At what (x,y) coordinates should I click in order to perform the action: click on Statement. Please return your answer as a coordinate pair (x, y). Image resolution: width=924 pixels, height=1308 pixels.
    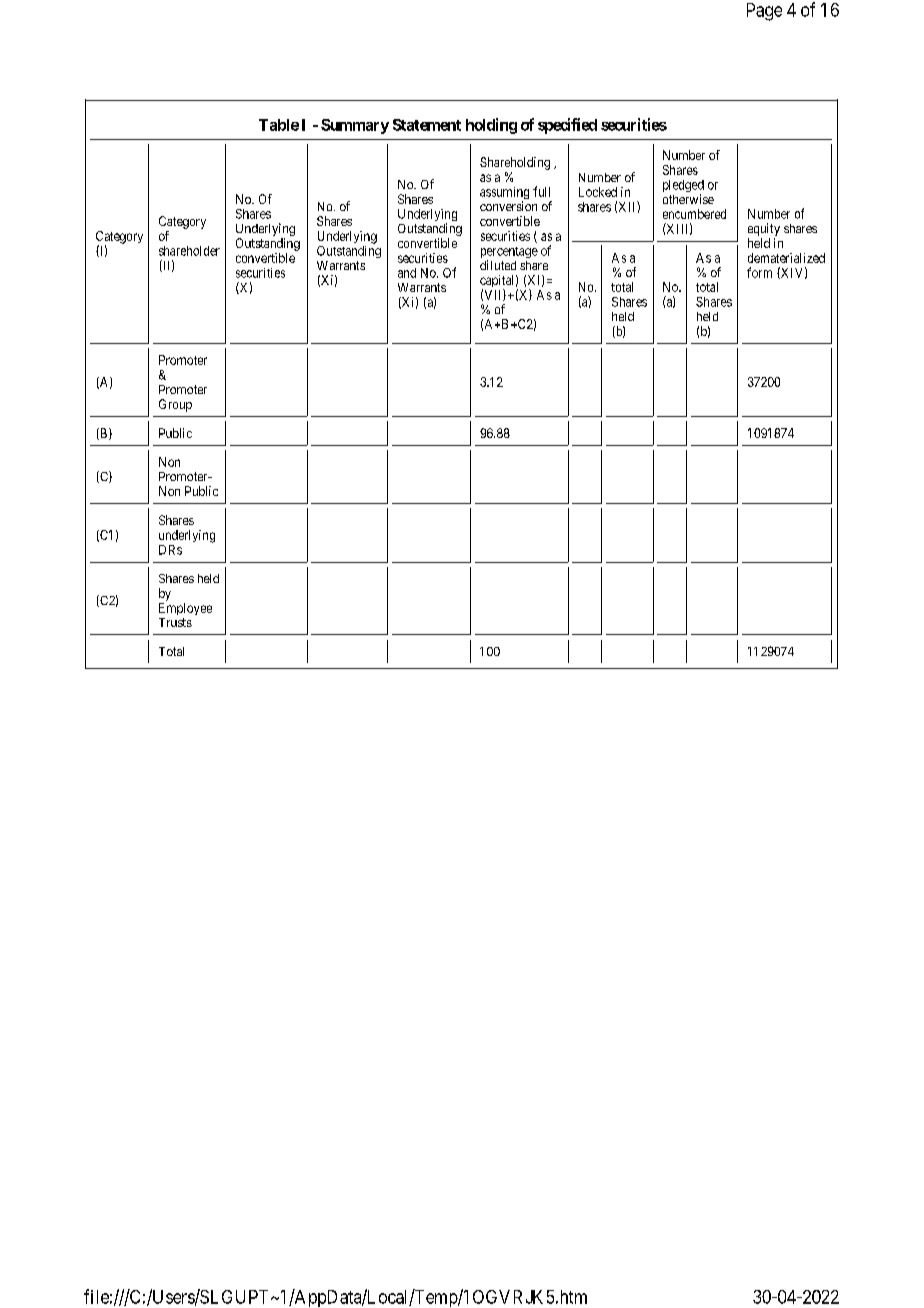
    Looking at the image, I should click on (427, 125).
